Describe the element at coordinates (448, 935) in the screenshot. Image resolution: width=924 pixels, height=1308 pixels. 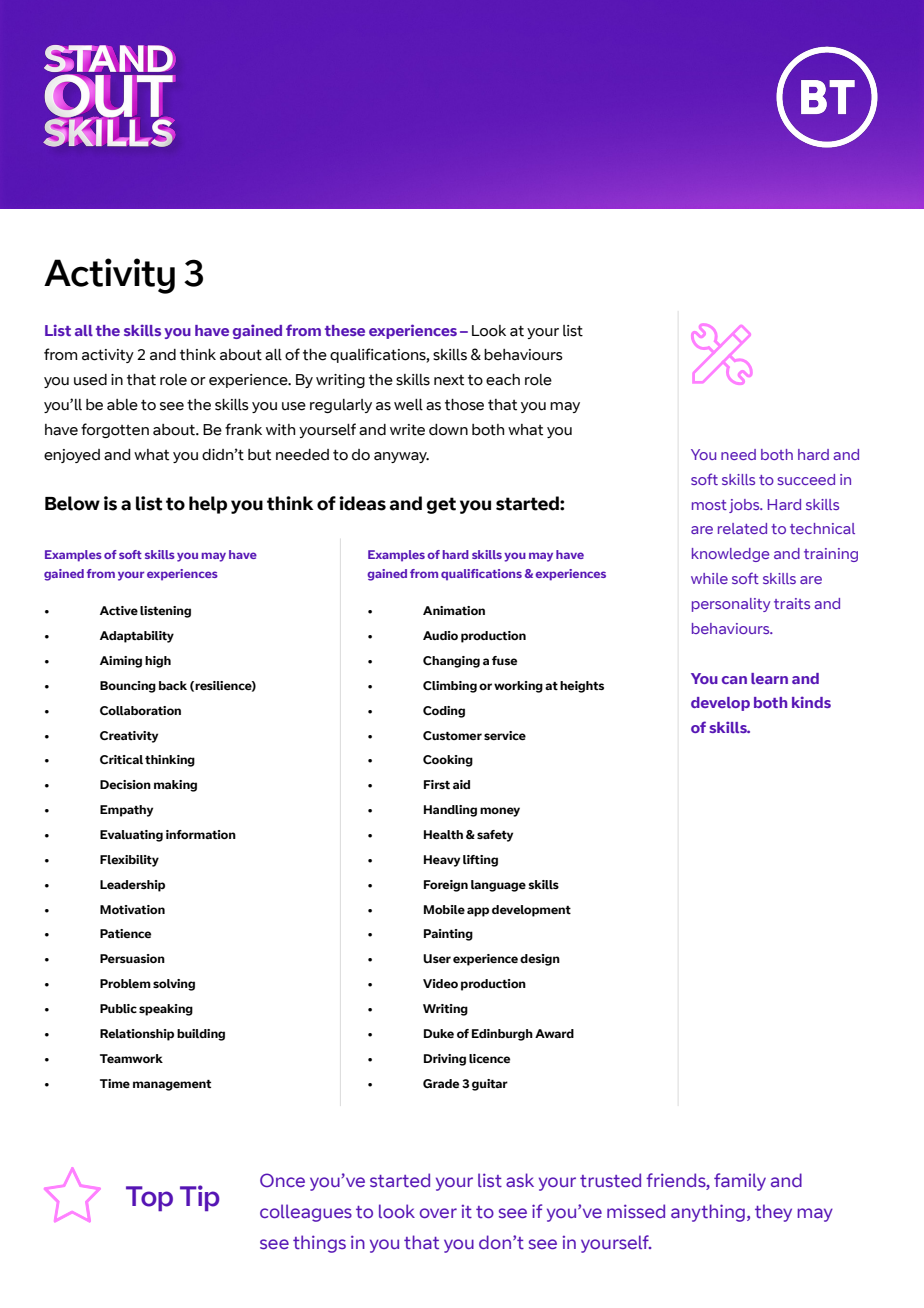
I see `Painting` at that location.
